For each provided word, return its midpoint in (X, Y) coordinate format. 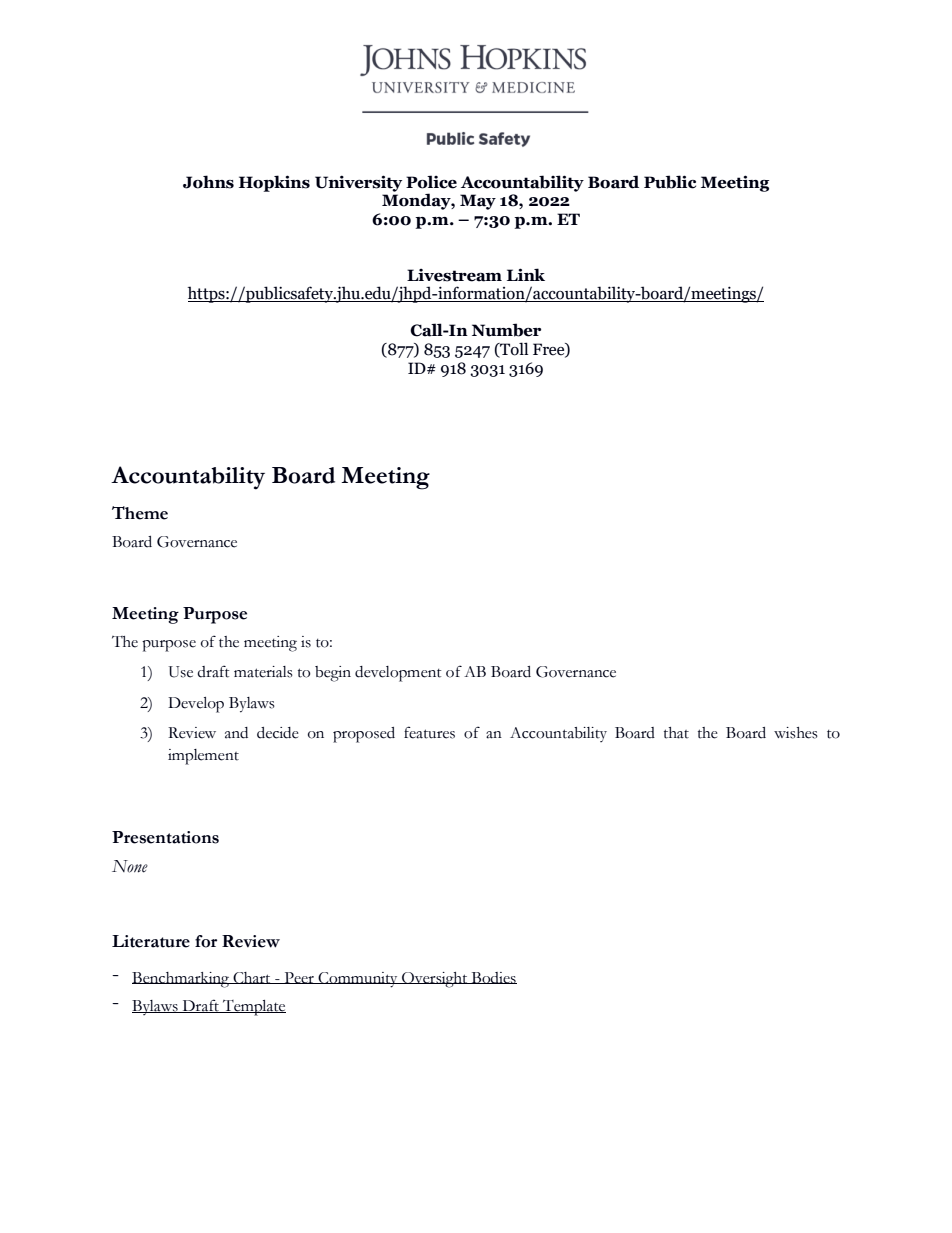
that (676, 733)
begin (333, 674)
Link (526, 274)
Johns (208, 182)
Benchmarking (182, 980)
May (478, 202)
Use (181, 672)
